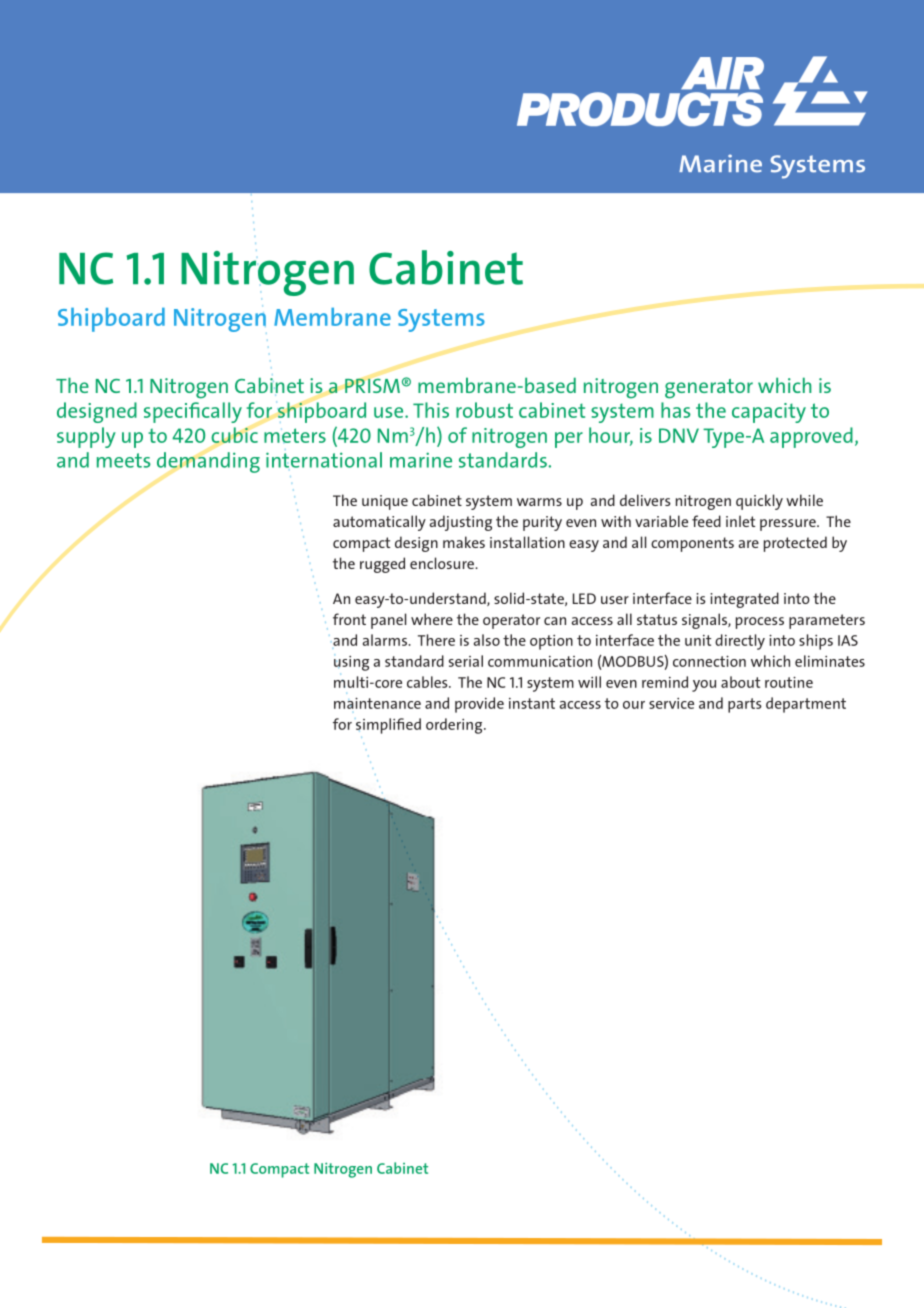  What do you see at coordinates (443, 563) in the screenshot?
I see `enclosure` at bounding box center [443, 563].
